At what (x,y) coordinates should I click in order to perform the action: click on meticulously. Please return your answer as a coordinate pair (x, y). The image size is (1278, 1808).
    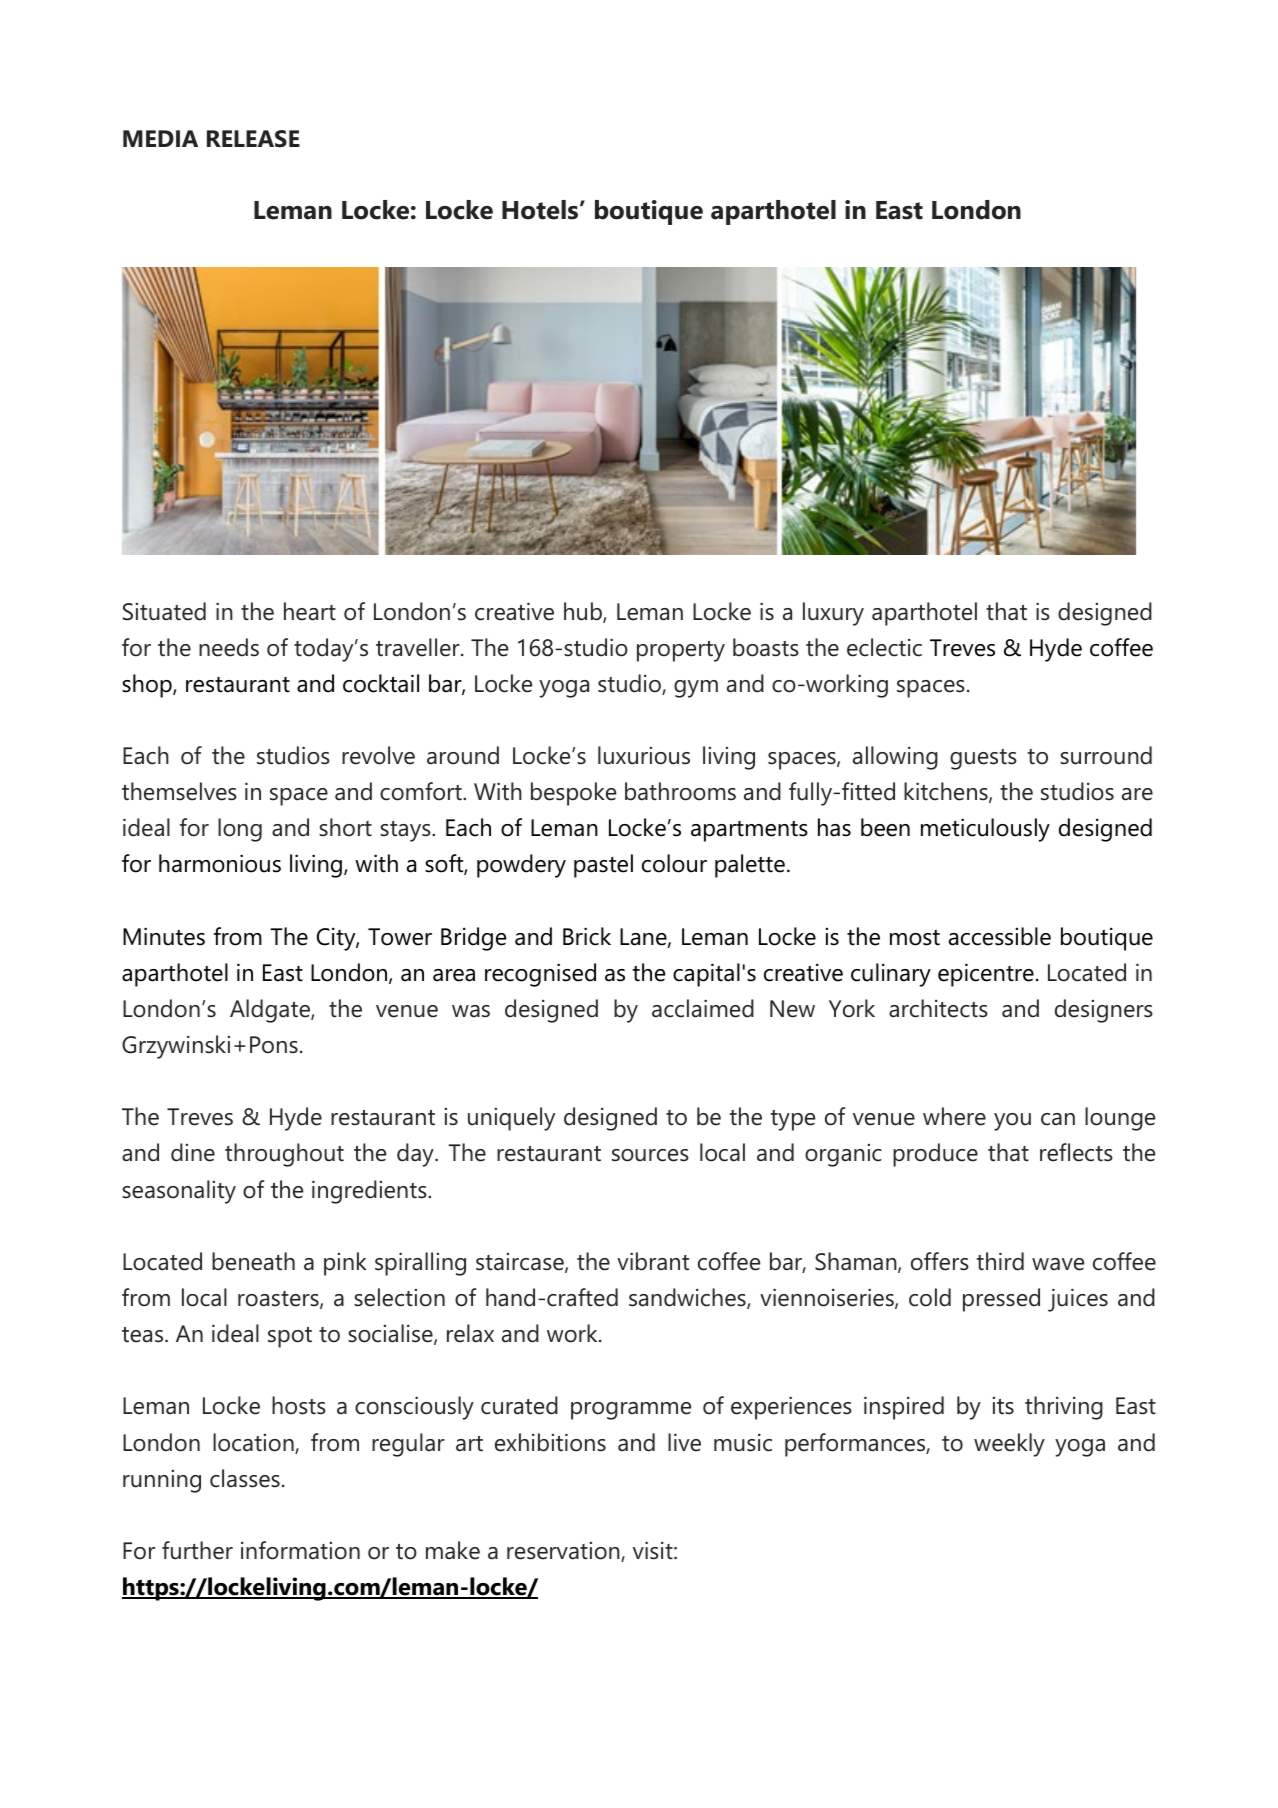
    Looking at the image, I should click on (985, 830).
